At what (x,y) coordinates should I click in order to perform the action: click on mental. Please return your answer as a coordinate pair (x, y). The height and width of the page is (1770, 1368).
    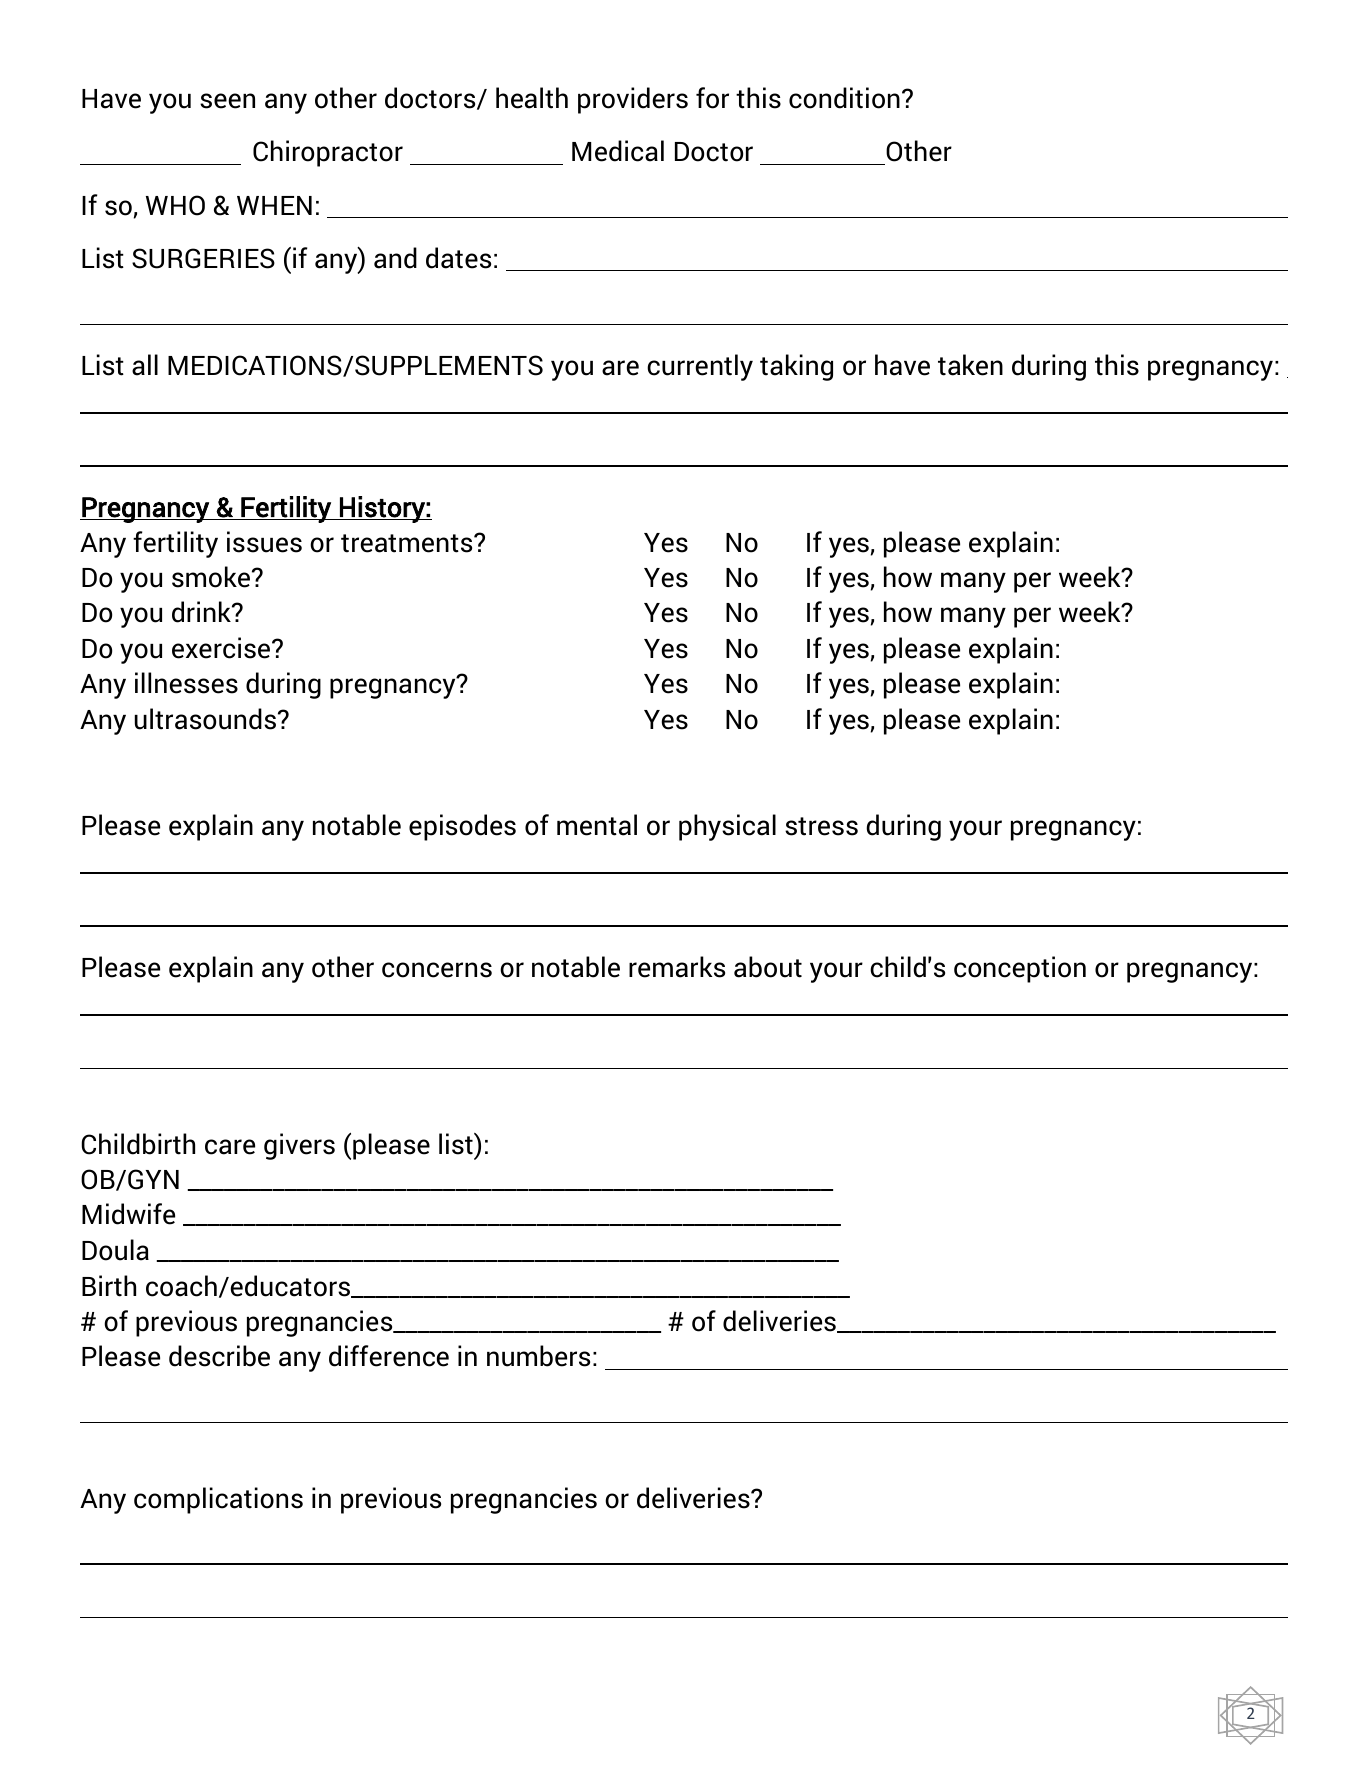
    Looking at the image, I should click on (597, 825).
